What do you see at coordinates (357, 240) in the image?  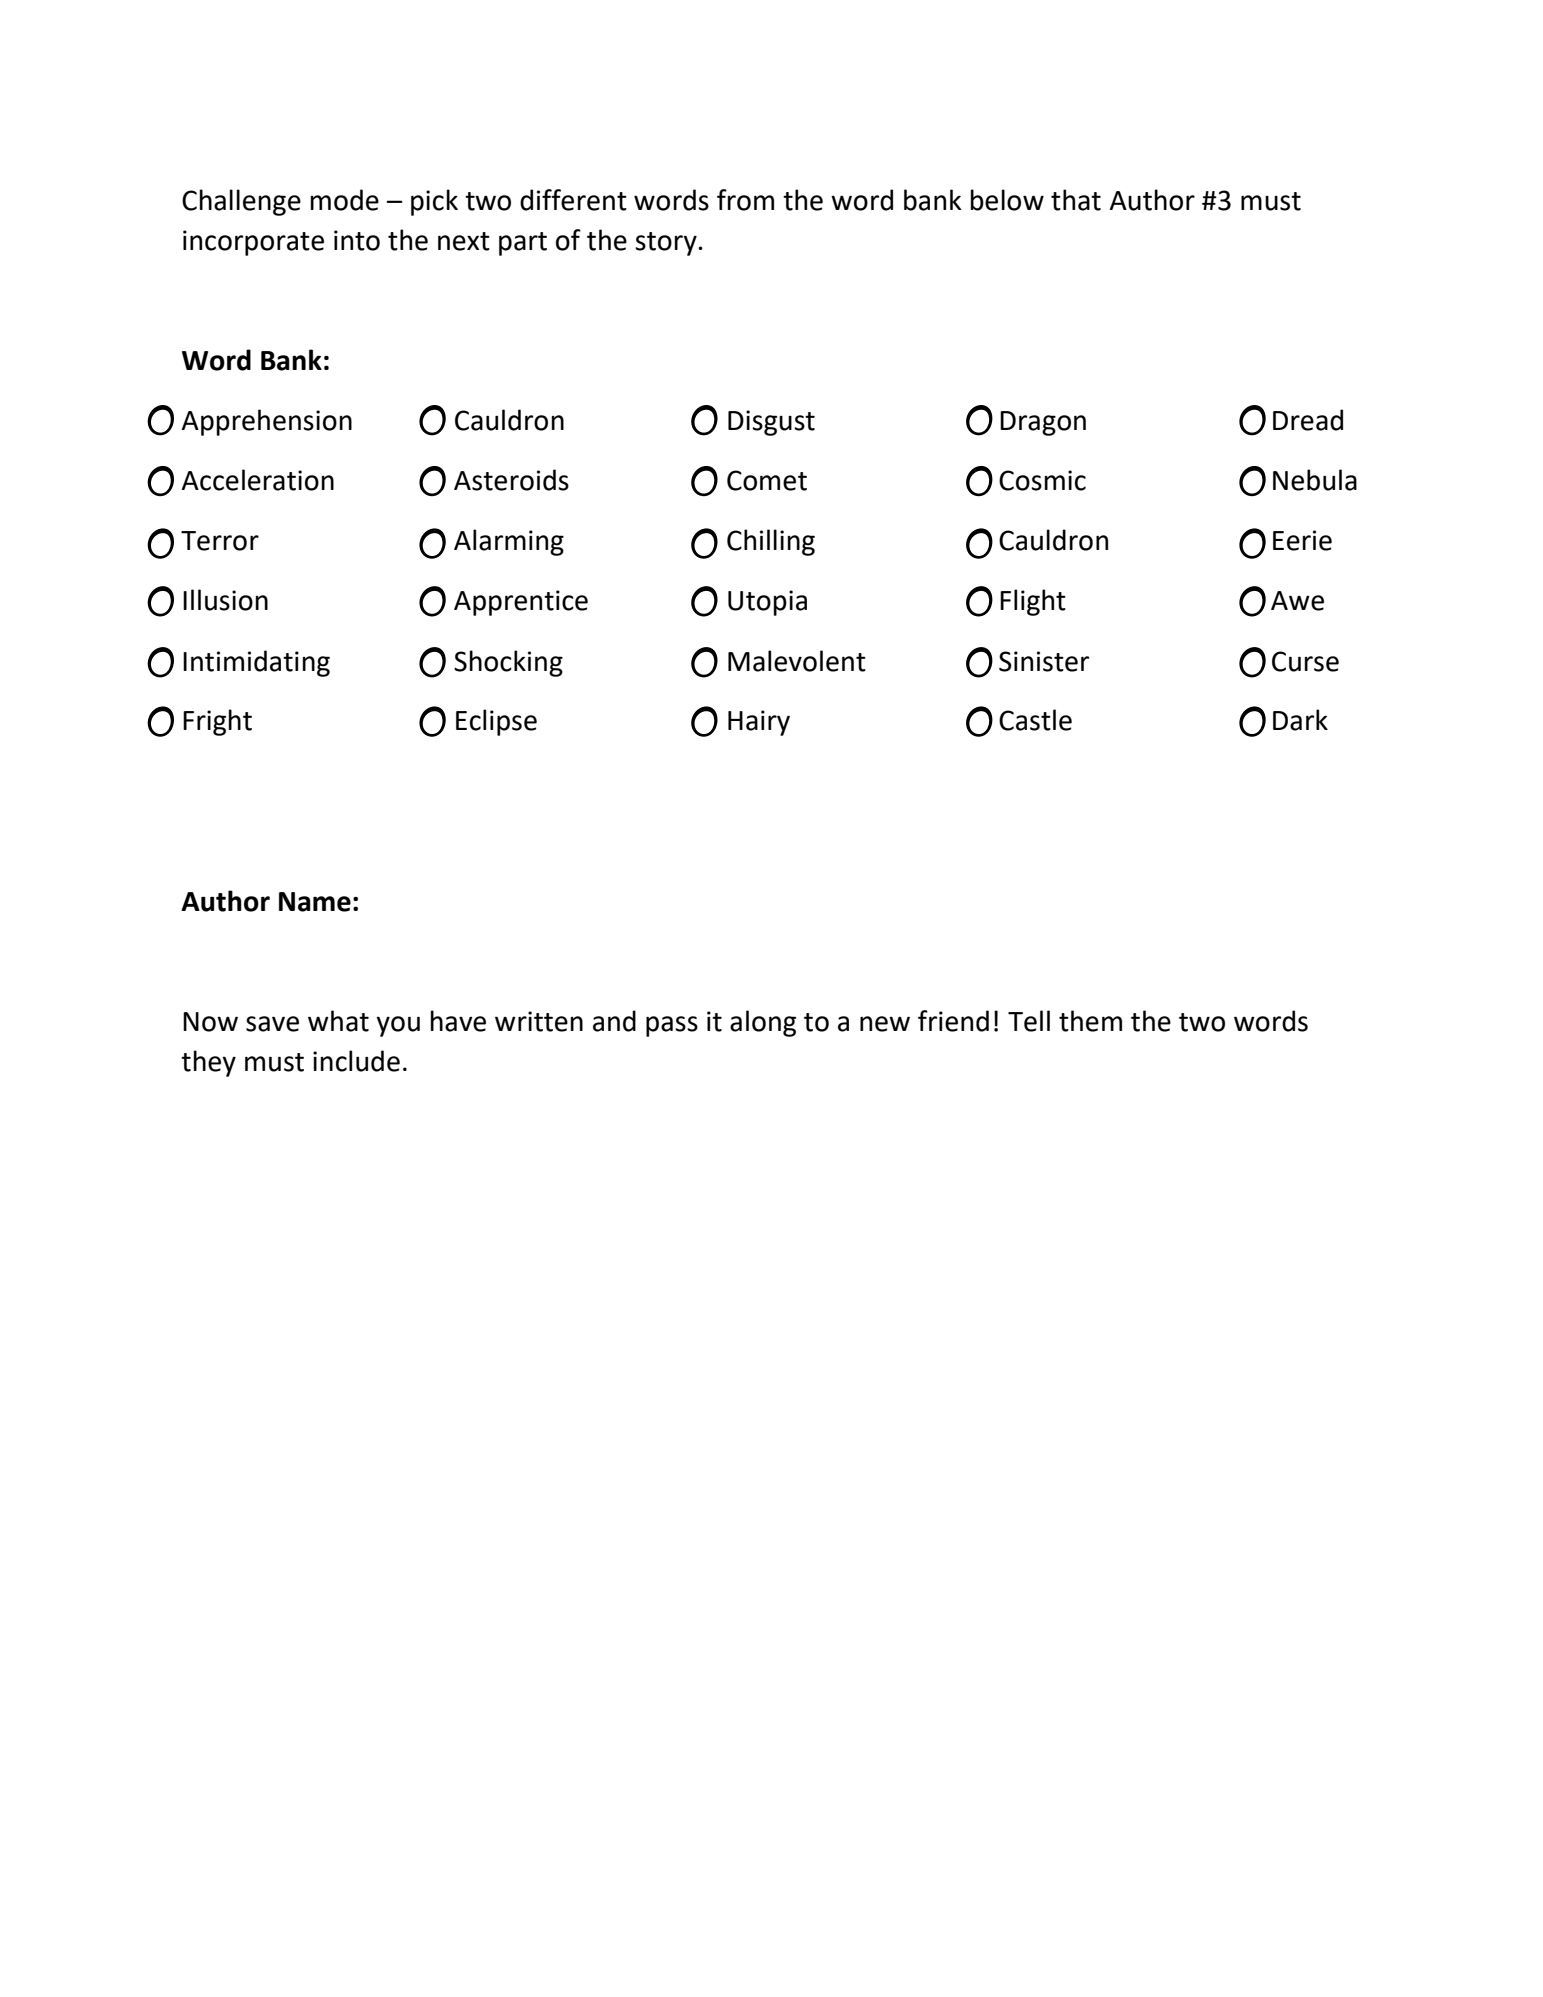 I see `into` at bounding box center [357, 240].
